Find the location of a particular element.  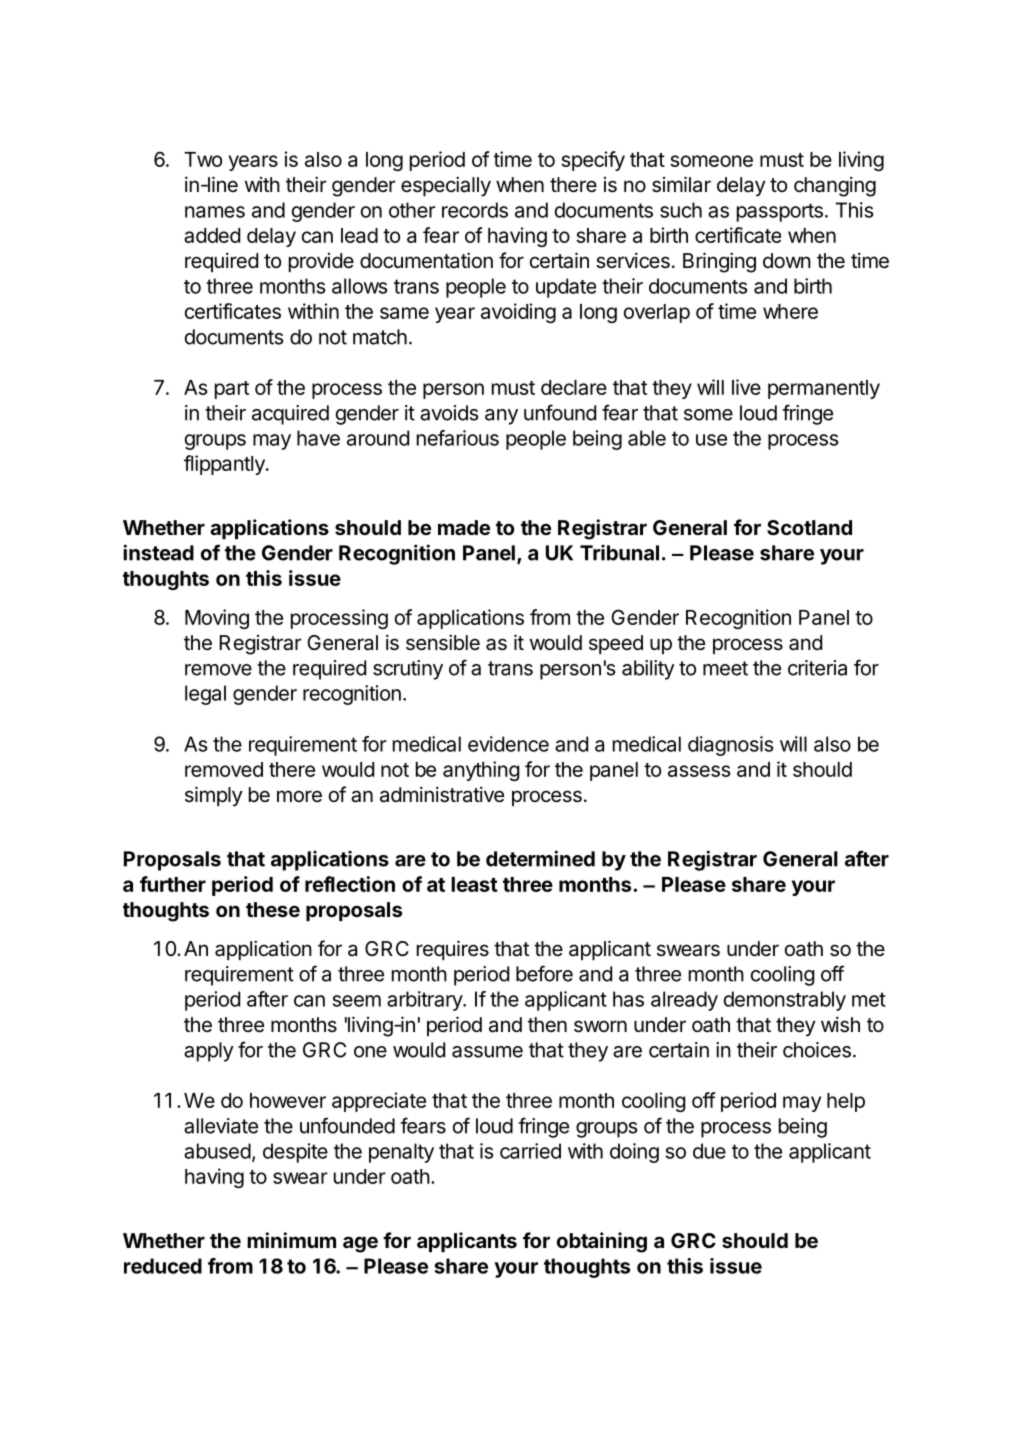

minimum is located at coordinates (291, 1240).
